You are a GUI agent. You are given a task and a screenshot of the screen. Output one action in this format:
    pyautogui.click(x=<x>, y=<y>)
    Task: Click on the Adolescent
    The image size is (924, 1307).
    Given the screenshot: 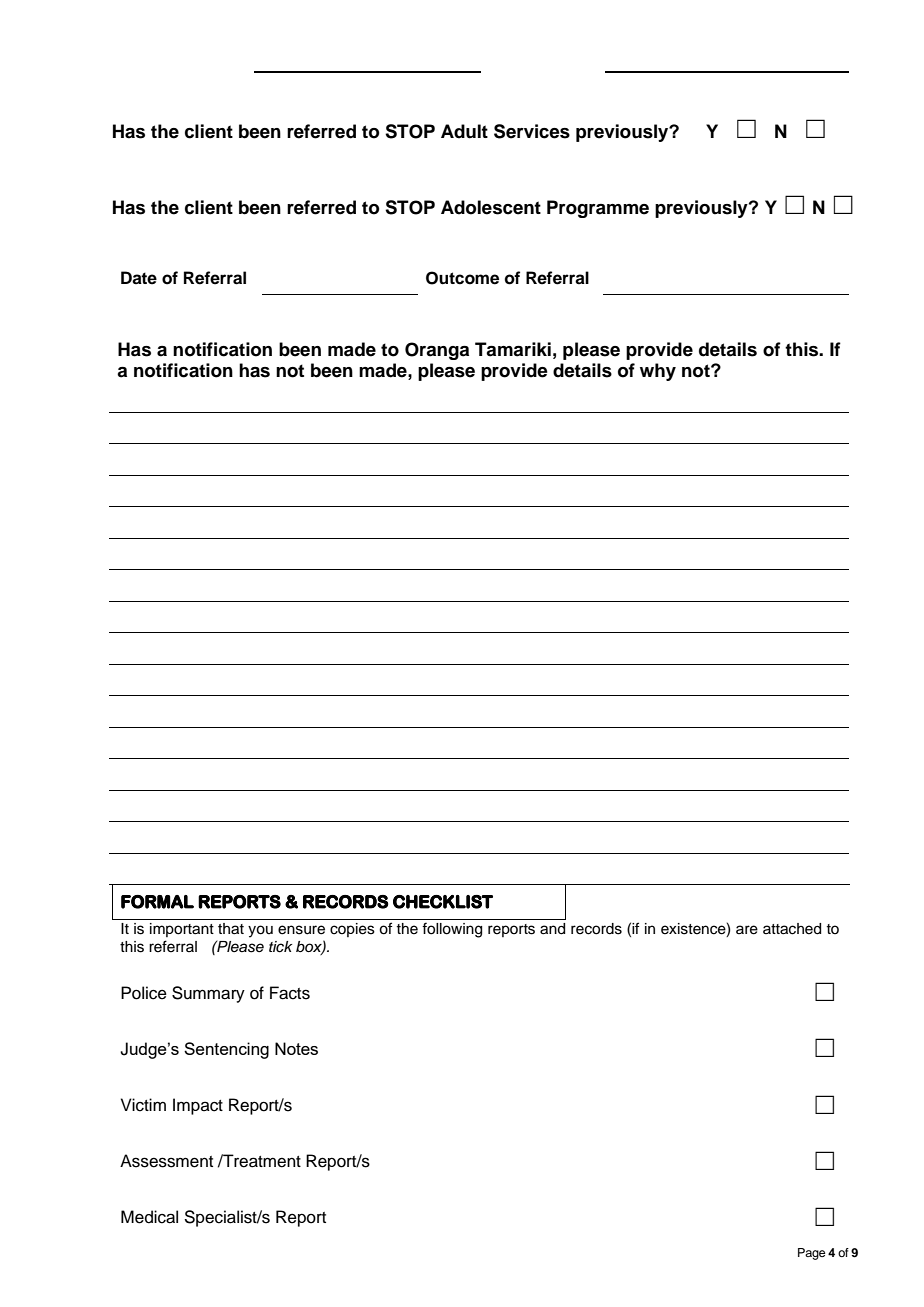 What is the action you would take?
    pyautogui.click(x=491, y=207)
